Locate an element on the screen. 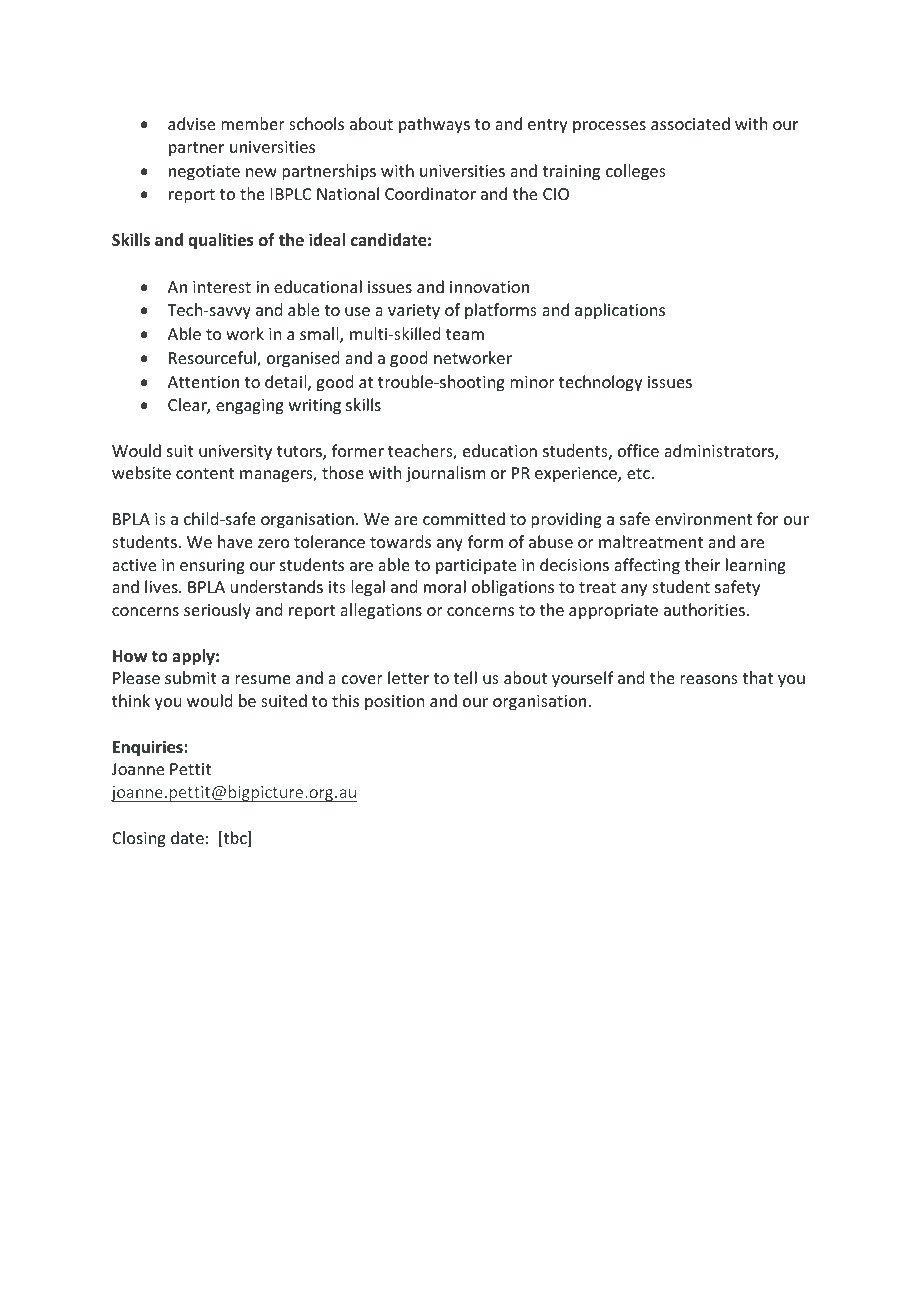 Image resolution: width=924 pixels, height=1308 pixels. position is located at coordinates (394, 703).
